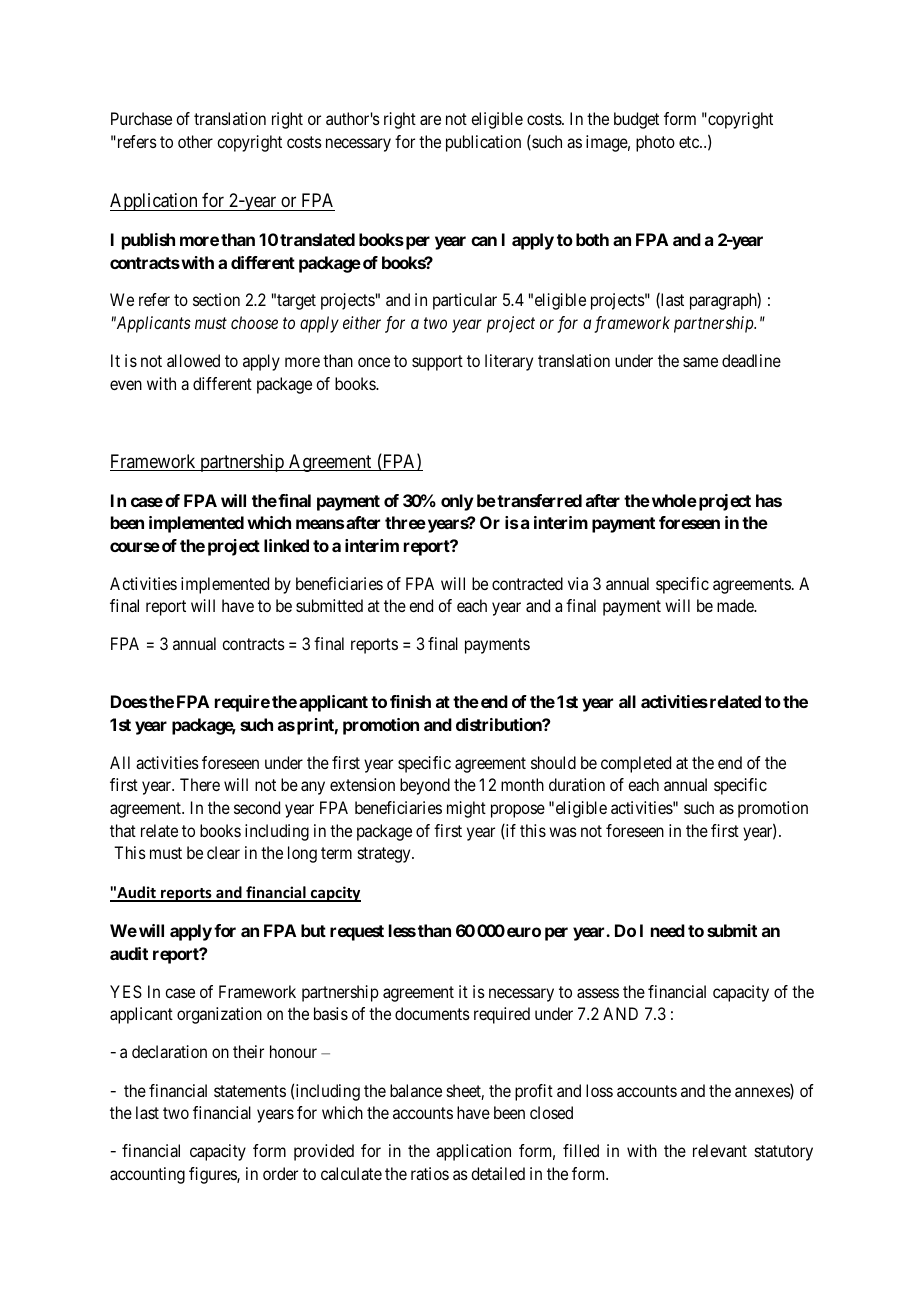 Image resolution: width=924 pixels, height=1308 pixels. What do you see at coordinates (430, 1173) in the image?
I see `ratios` at bounding box center [430, 1173].
